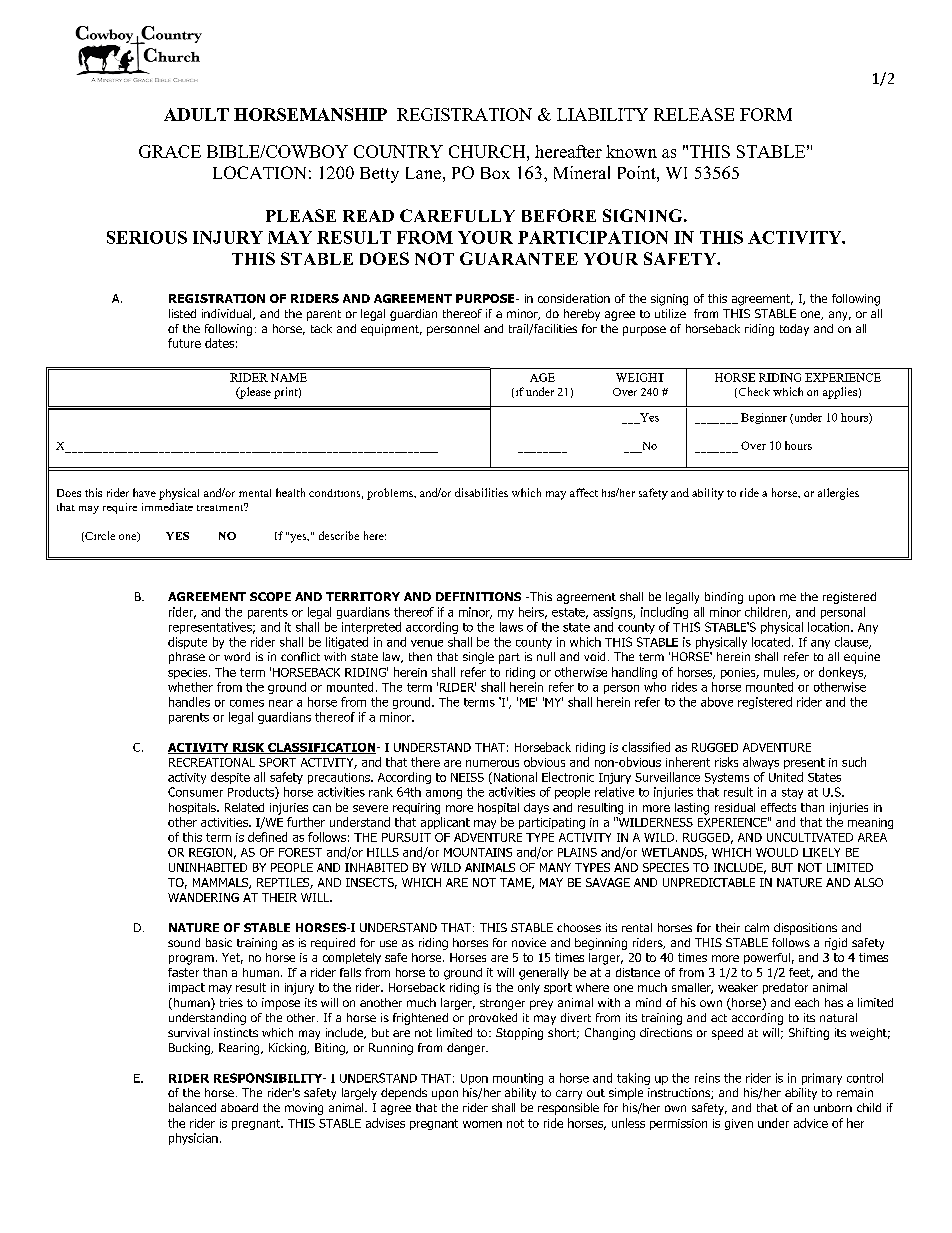 This screenshot has height=1233, width=952. What do you see at coordinates (192, 1107) in the screenshot?
I see `balanced` at bounding box center [192, 1107].
